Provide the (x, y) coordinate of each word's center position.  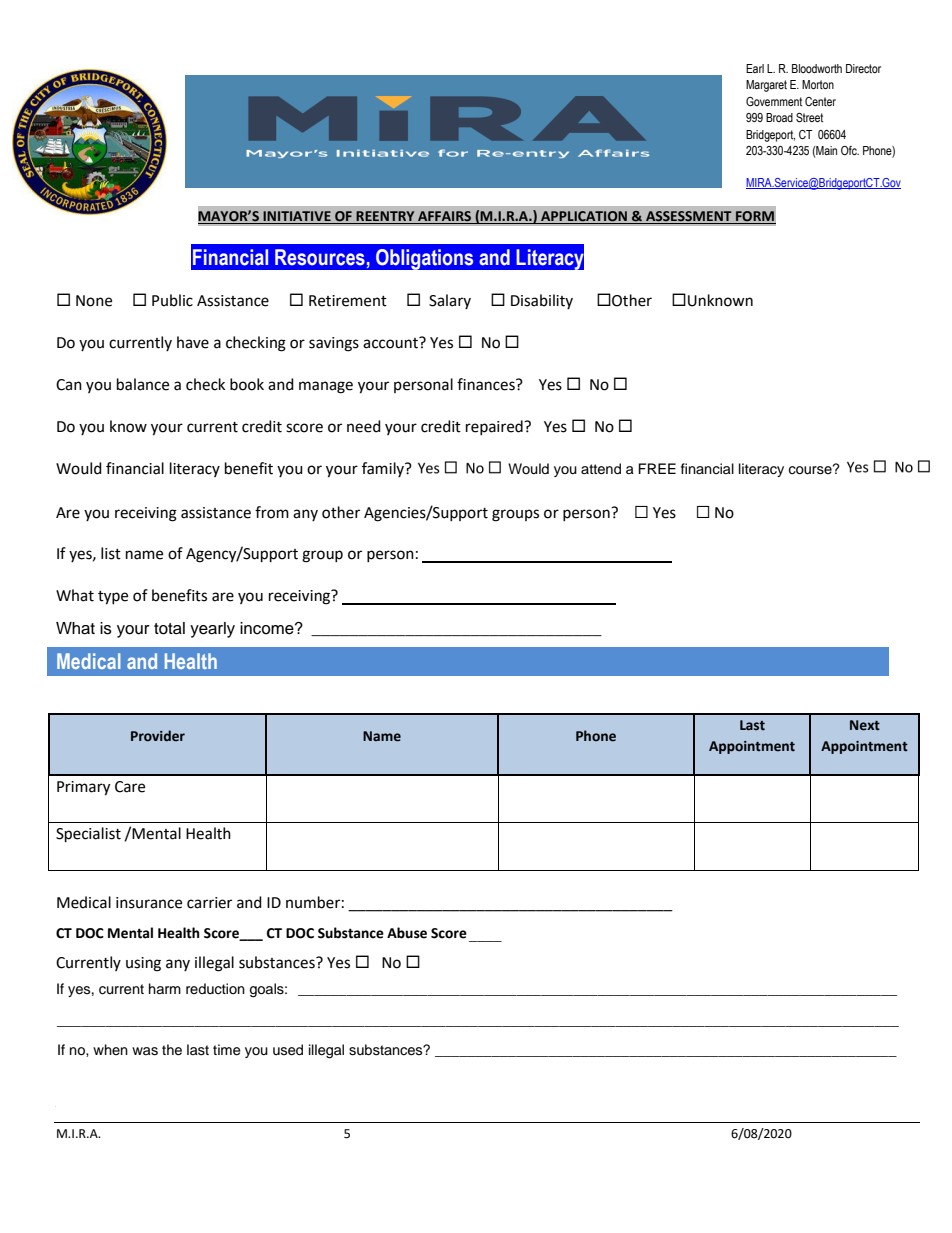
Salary (450, 301)
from (272, 512)
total (169, 628)
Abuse (407, 933)
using (143, 964)
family (384, 469)
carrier (209, 903)
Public (172, 300)
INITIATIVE (297, 217)
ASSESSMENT (689, 217)
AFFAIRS (444, 217)
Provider (158, 736)
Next (865, 725)
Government (774, 101)
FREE (657, 468)
